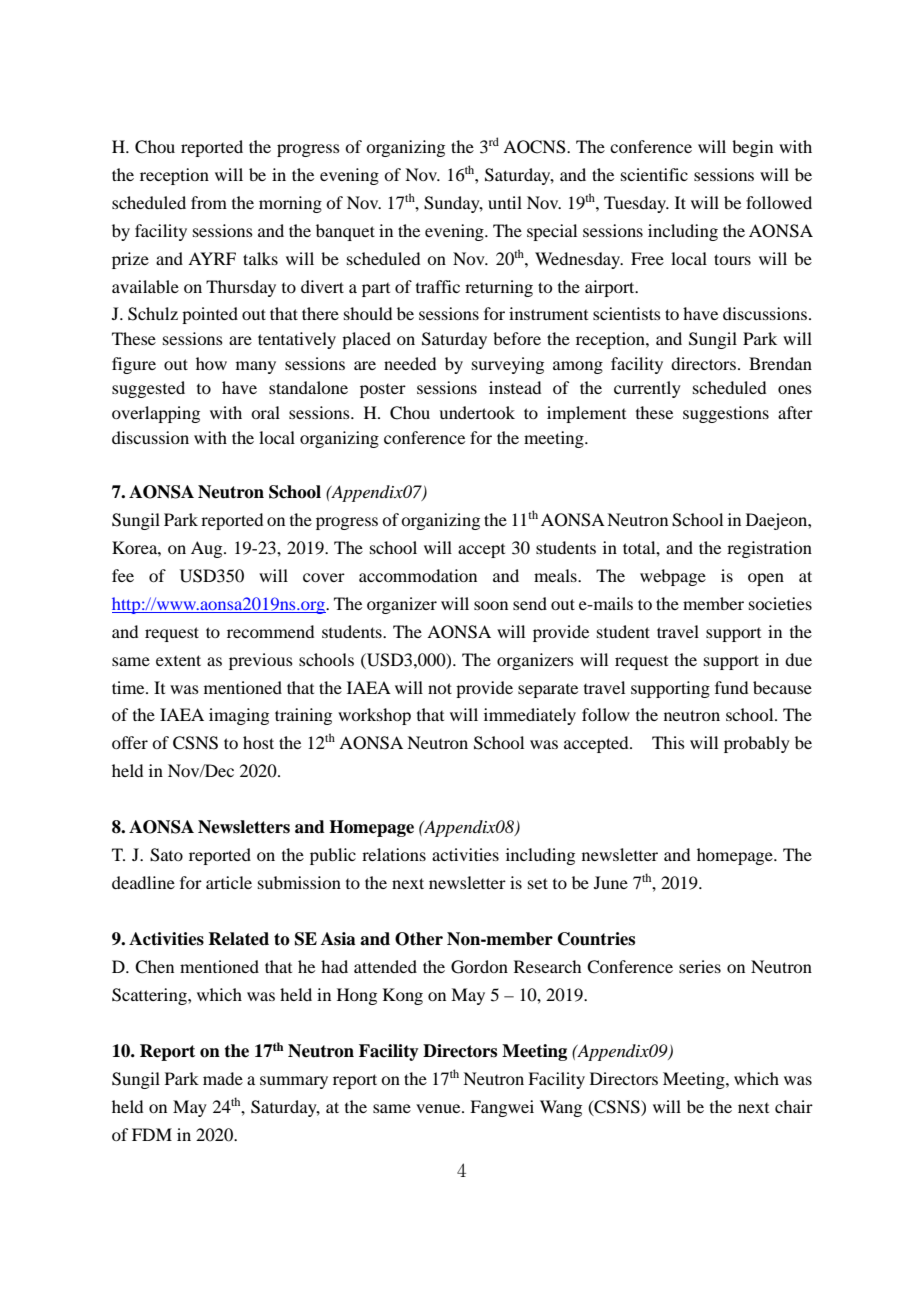  I want to click on from, so click(209, 202).
